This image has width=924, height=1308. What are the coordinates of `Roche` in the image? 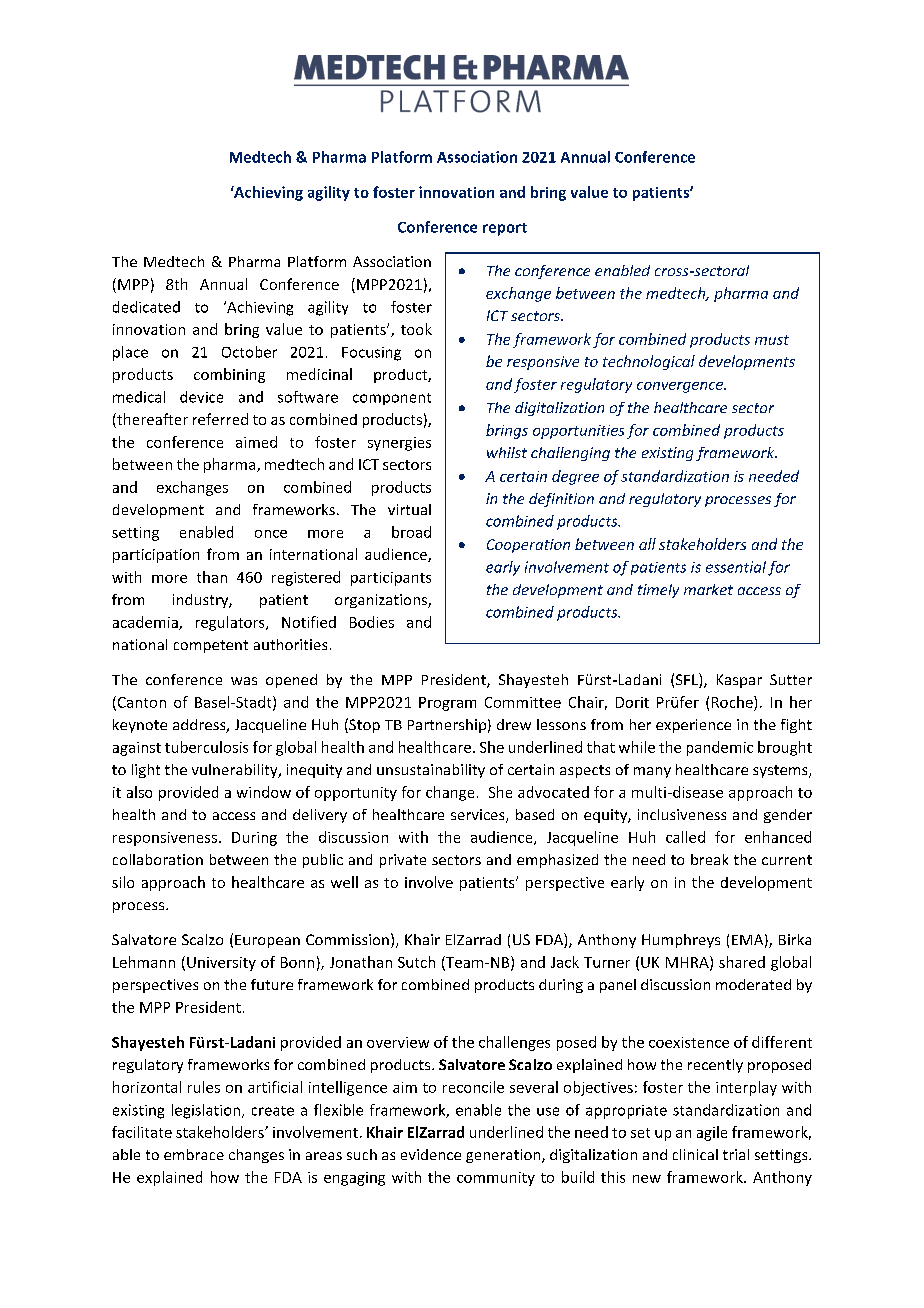 It's located at (733, 702).
